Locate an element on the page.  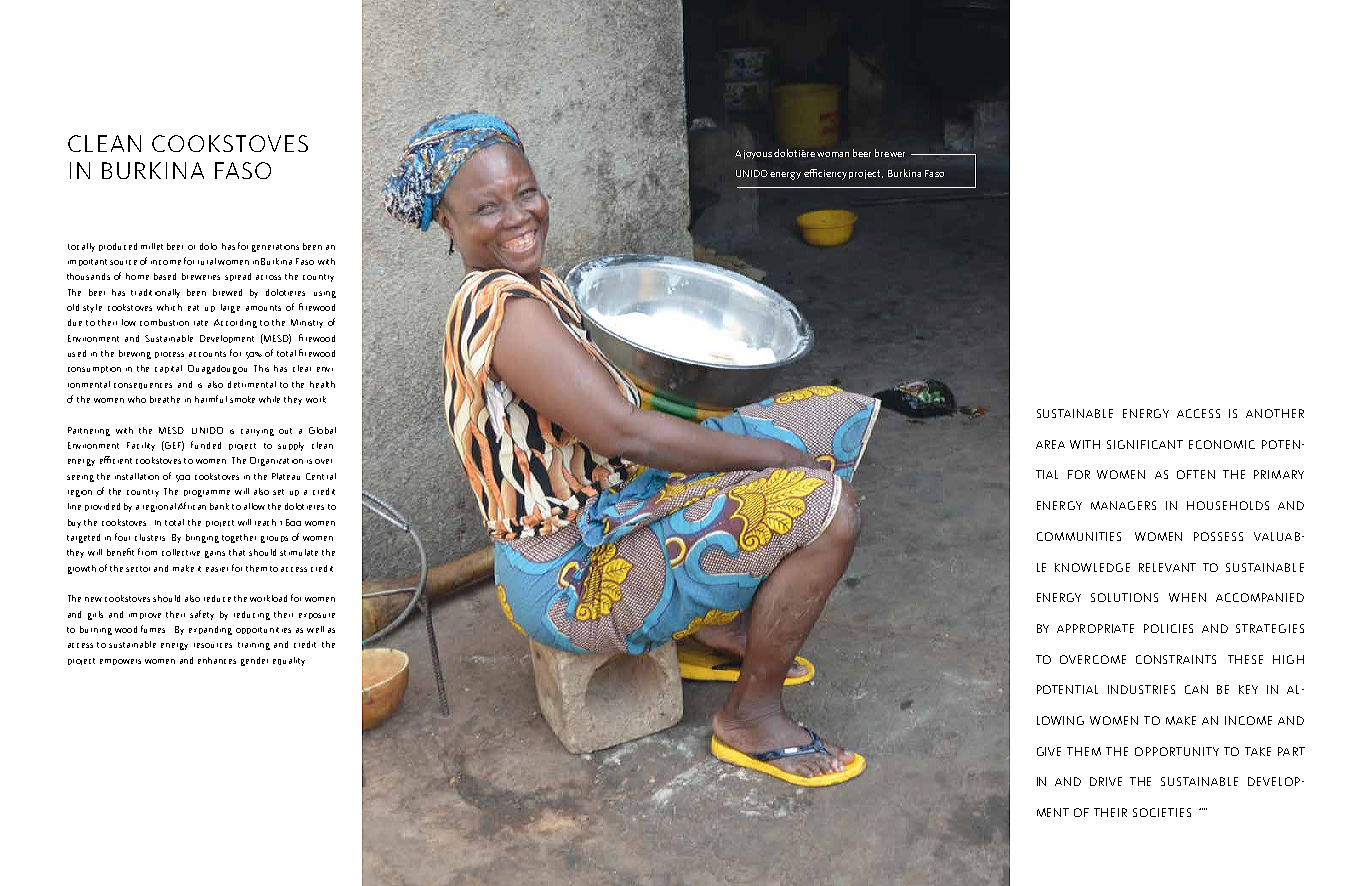
joyous is located at coordinates (759, 154).
